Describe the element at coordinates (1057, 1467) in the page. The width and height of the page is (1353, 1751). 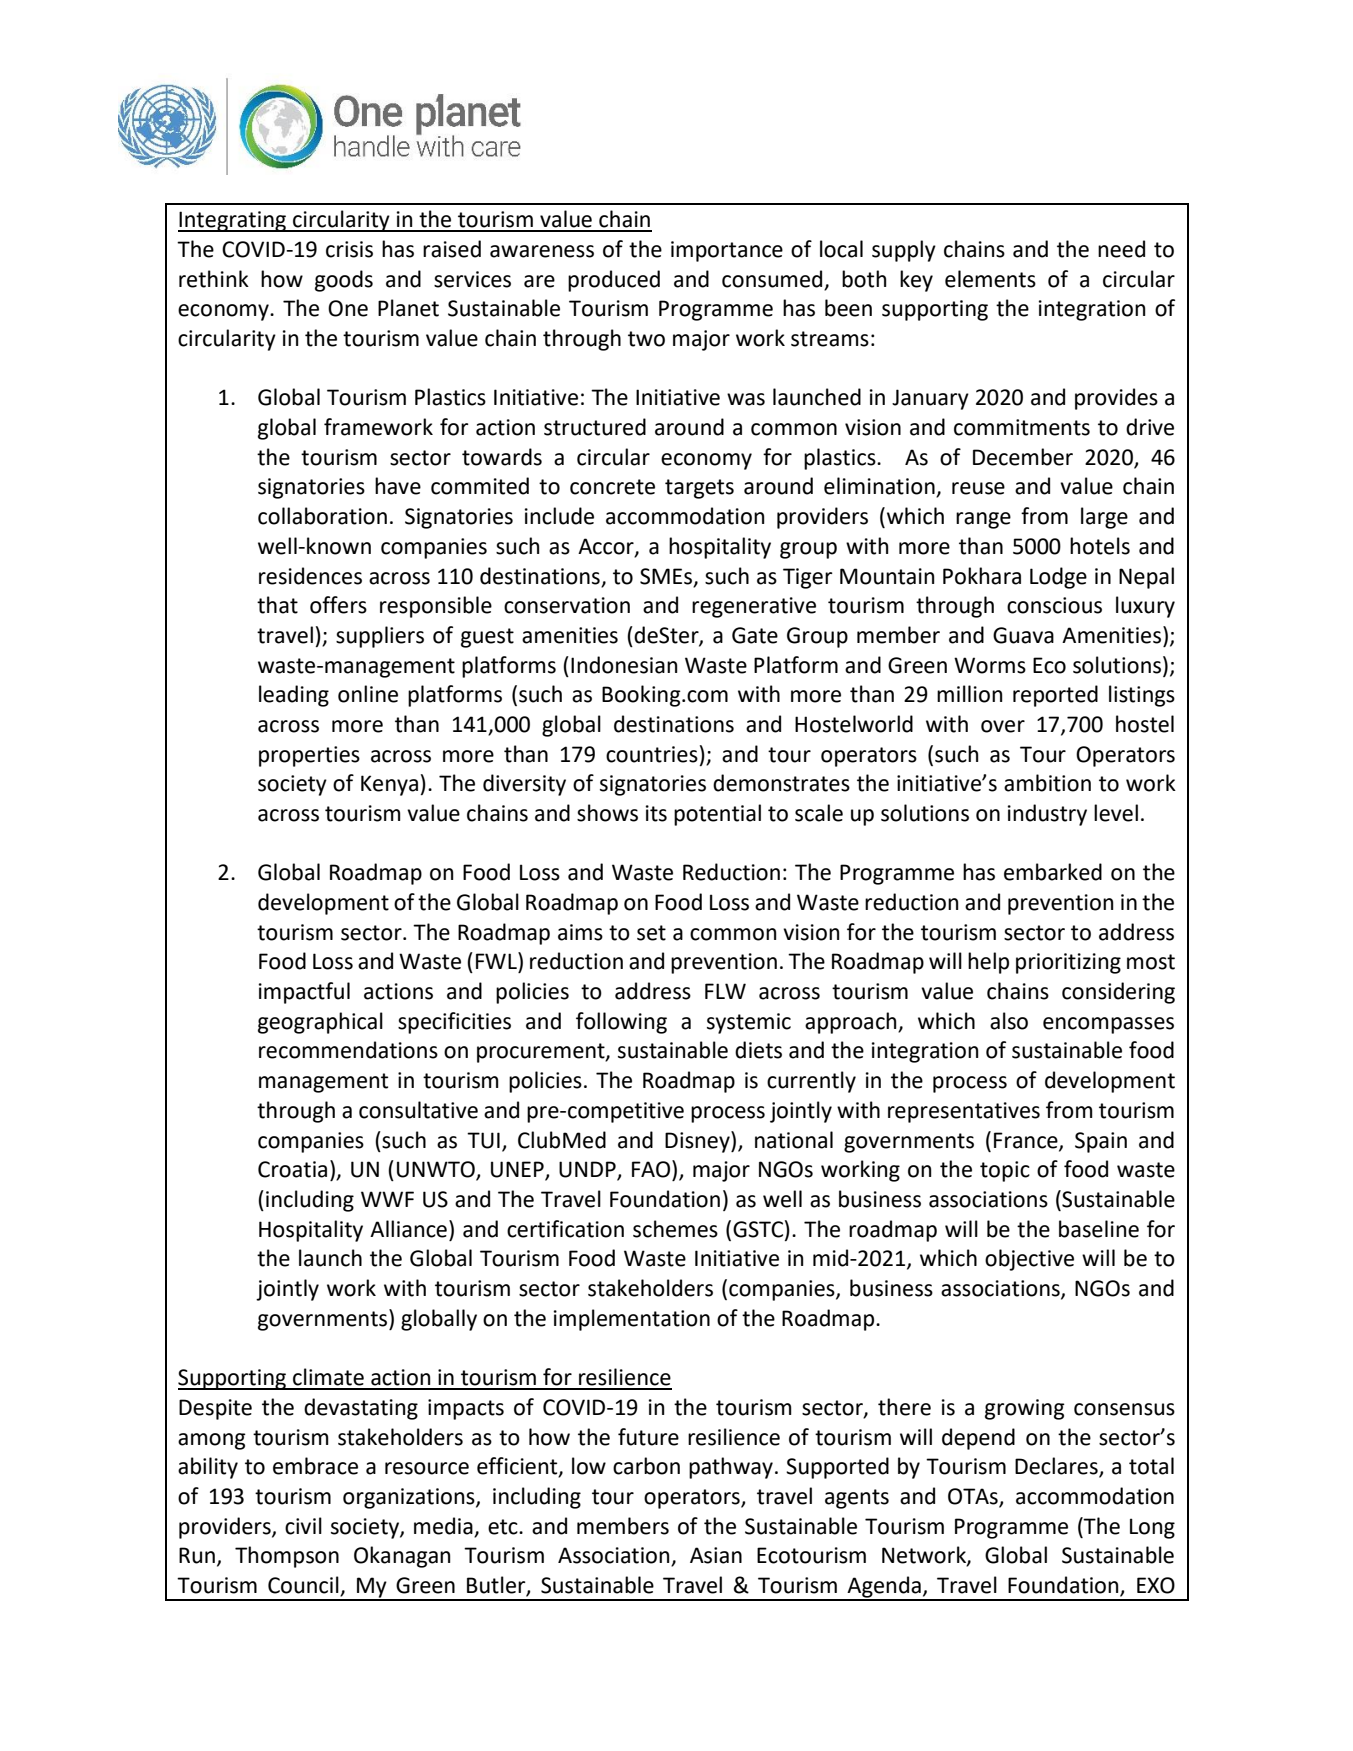
I see `Declares` at that location.
